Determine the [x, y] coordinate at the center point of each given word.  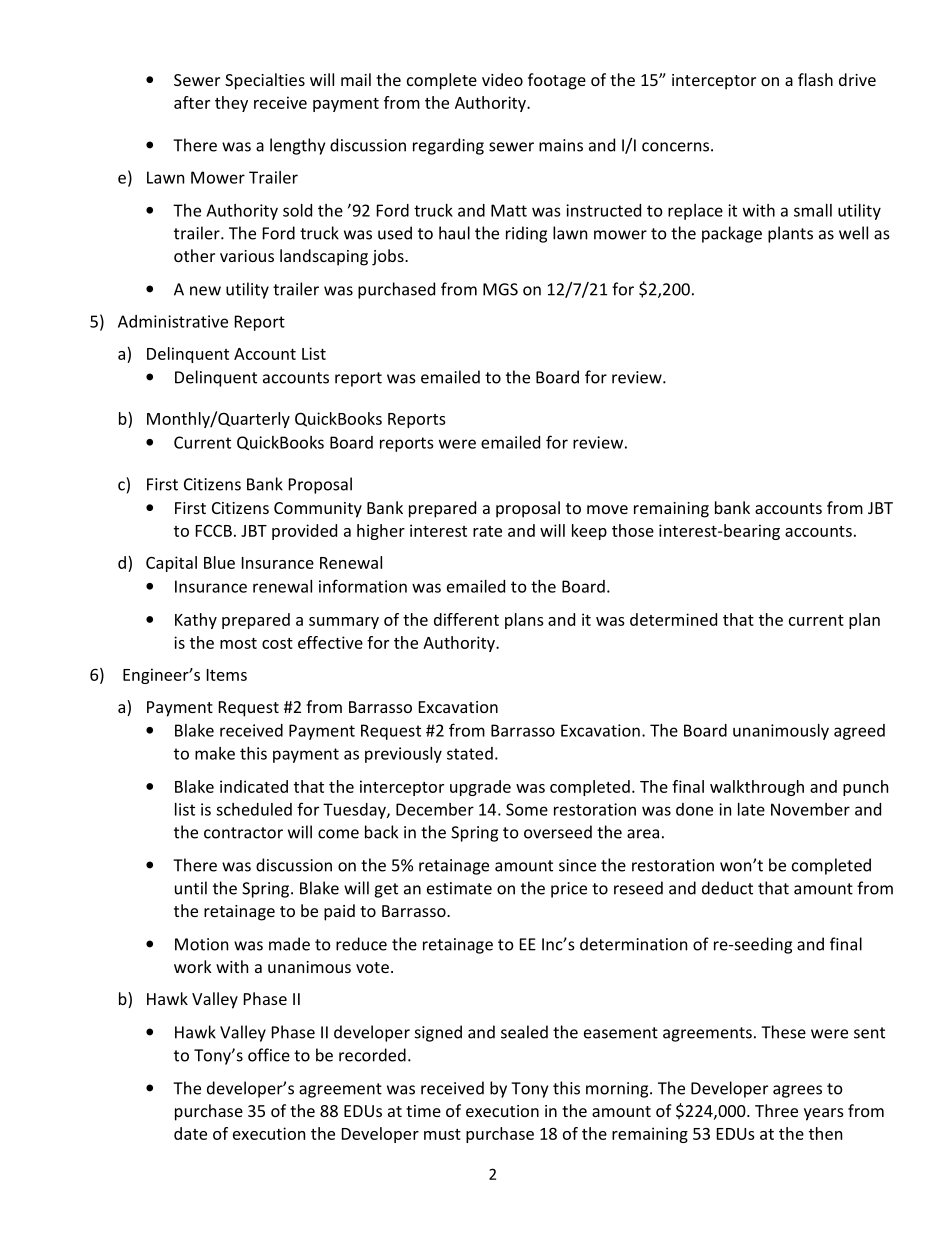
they [231, 104]
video [502, 79]
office [269, 1055]
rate [487, 531]
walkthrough [757, 788]
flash [815, 79]
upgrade [480, 788]
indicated [254, 786]
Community [318, 510]
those [633, 530]
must [442, 1134]
